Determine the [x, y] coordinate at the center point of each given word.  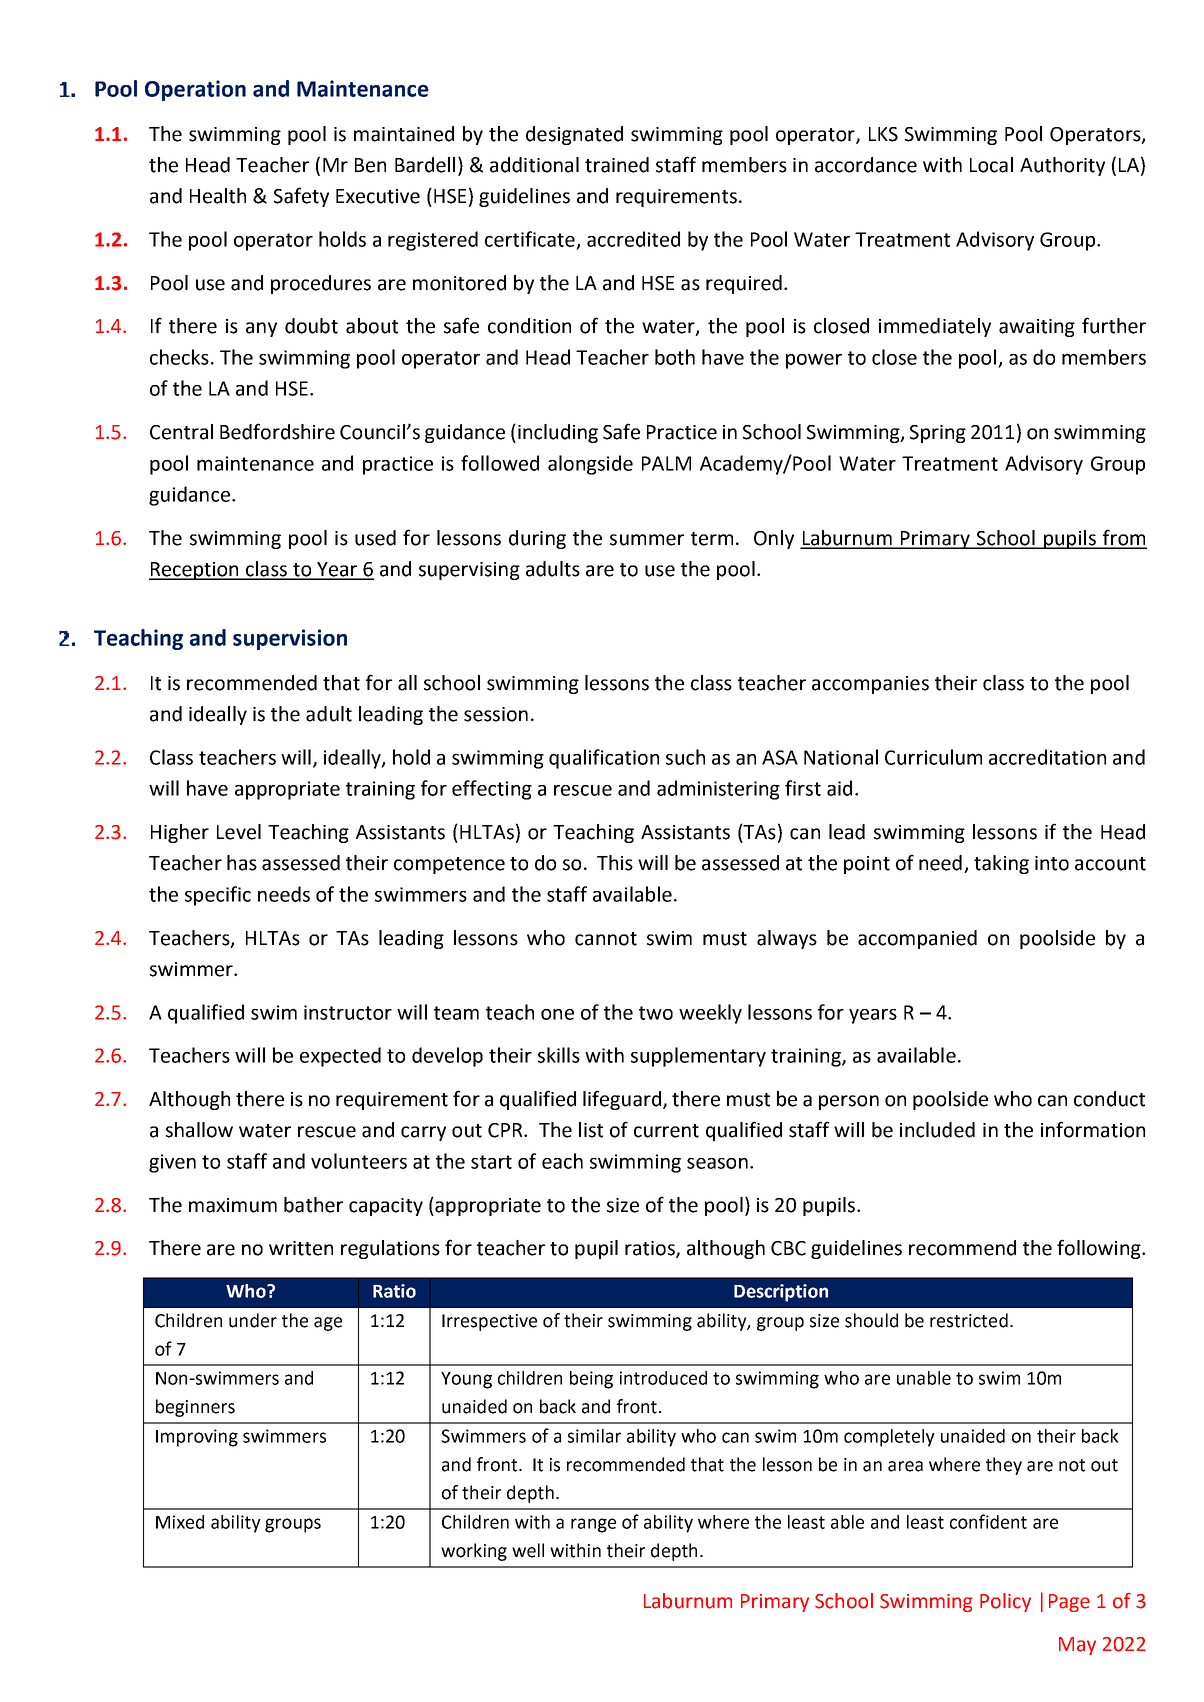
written [301, 1248]
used [375, 538]
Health [218, 196]
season [717, 1163]
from [1124, 538]
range [593, 1525]
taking [1001, 864]
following [1100, 1249]
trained [617, 165]
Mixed [180, 1522]
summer [647, 540]
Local [991, 165]
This [615, 863]
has [242, 863]
